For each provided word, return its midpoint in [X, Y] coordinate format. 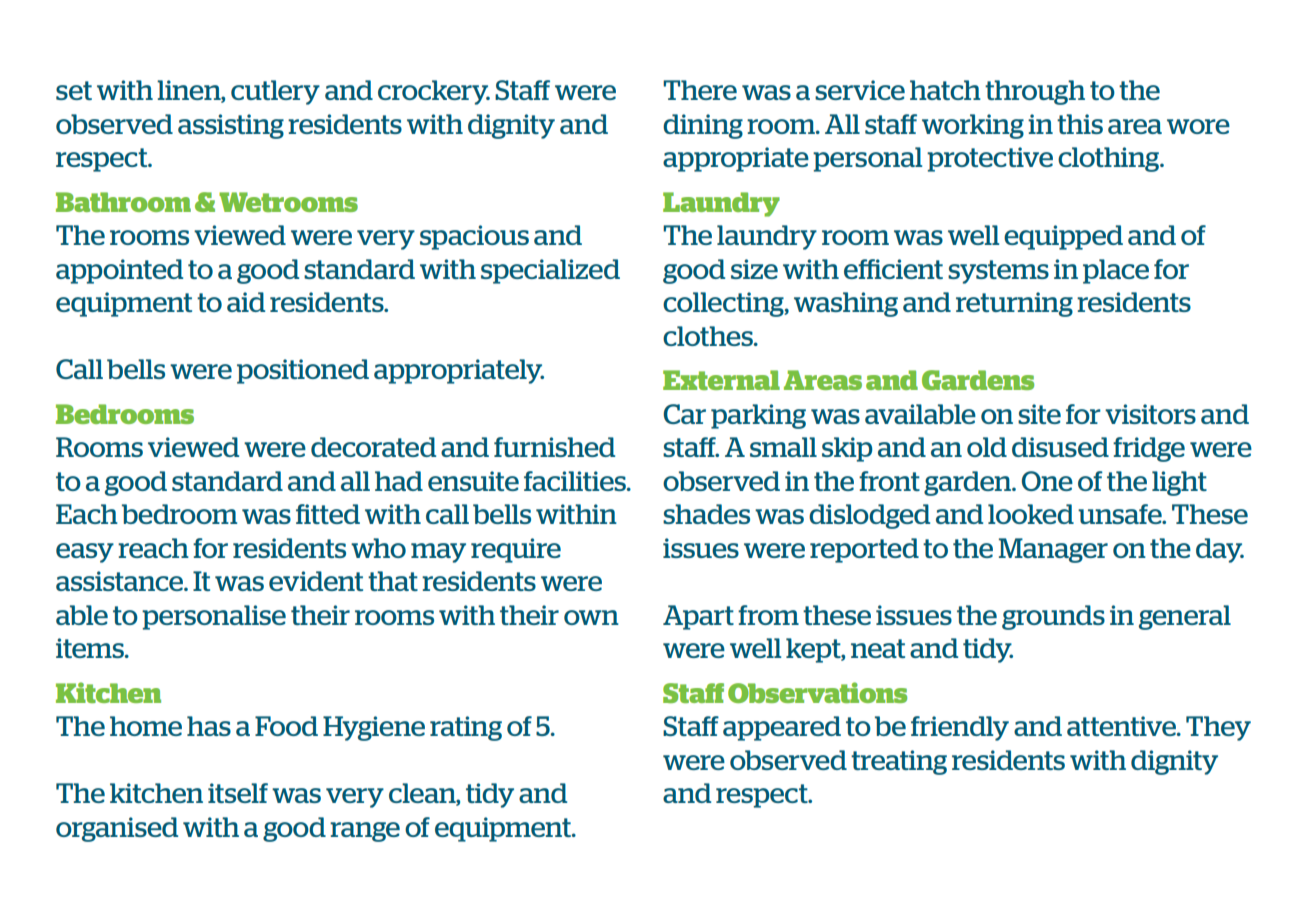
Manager [1053, 550]
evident [316, 581]
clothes [709, 336]
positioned [303, 371]
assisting [231, 126]
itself [238, 793]
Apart [698, 617]
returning [1014, 304]
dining [703, 126]
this [1080, 124]
